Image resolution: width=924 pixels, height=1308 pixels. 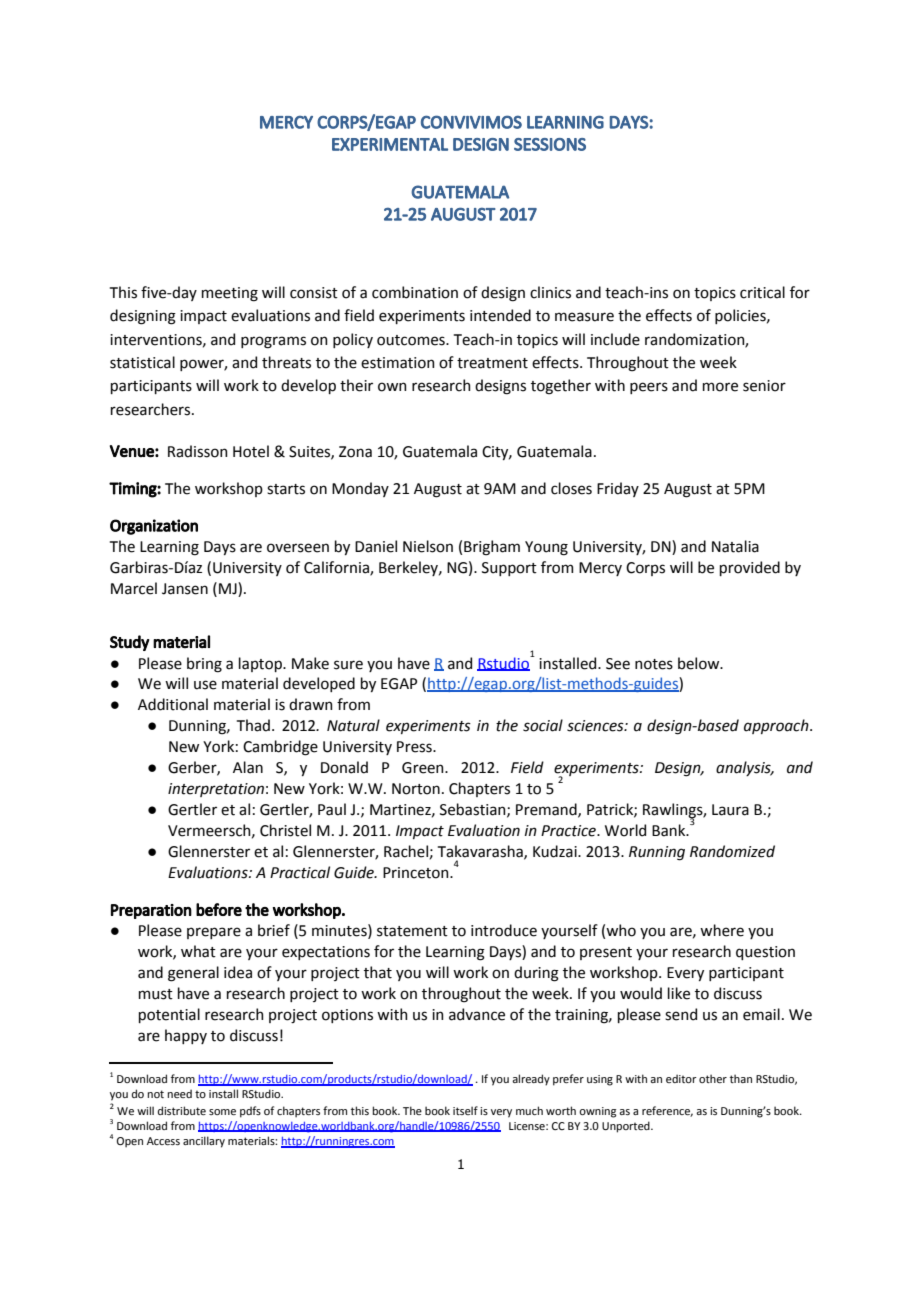 I want to click on meeting, so click(x=230, y=294).
